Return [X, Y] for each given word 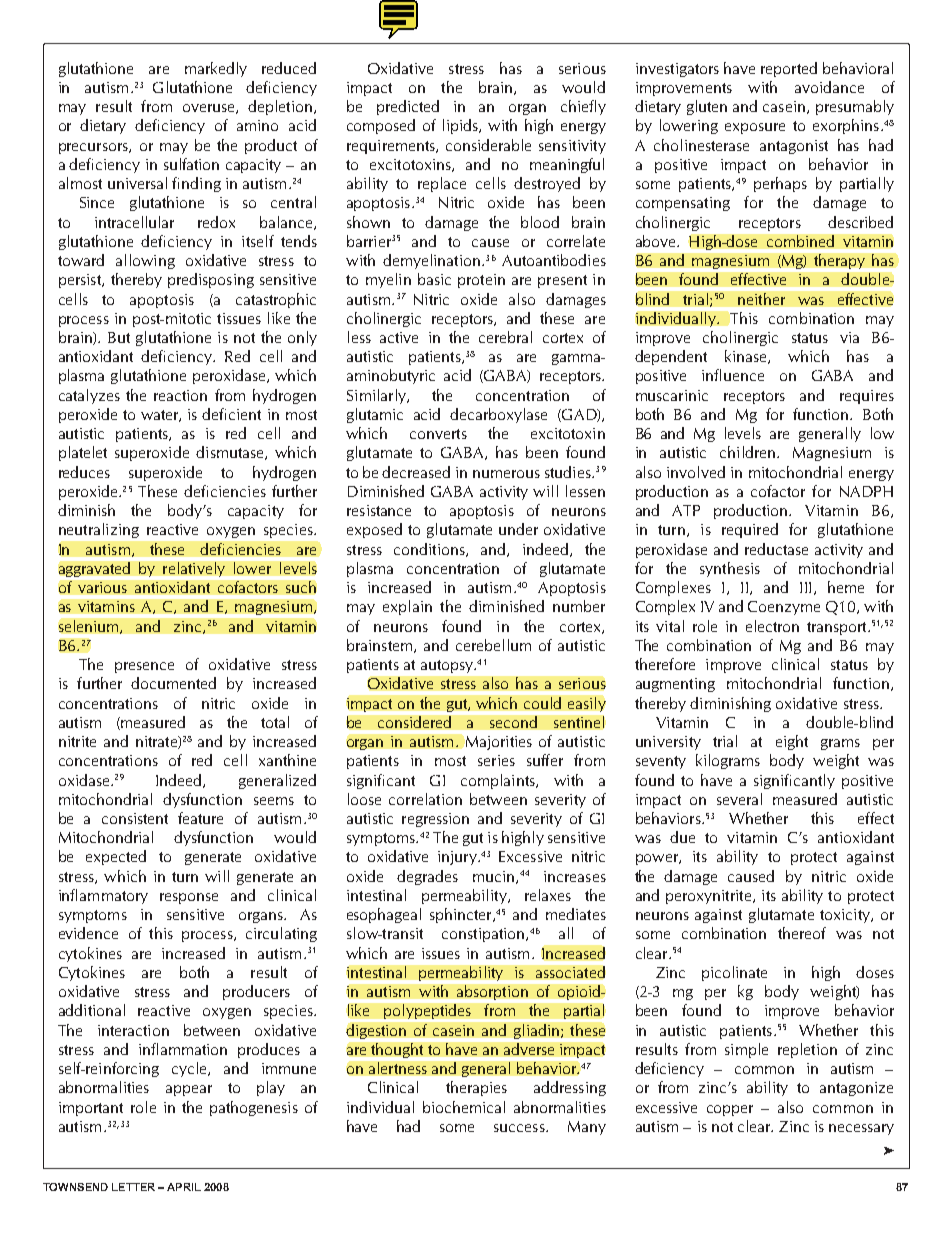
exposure [755, 128]
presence [144, 667]
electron [772, 626]
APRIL [184, 1187]
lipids [461, 126]
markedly [216, 69]
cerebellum [493, 645]
